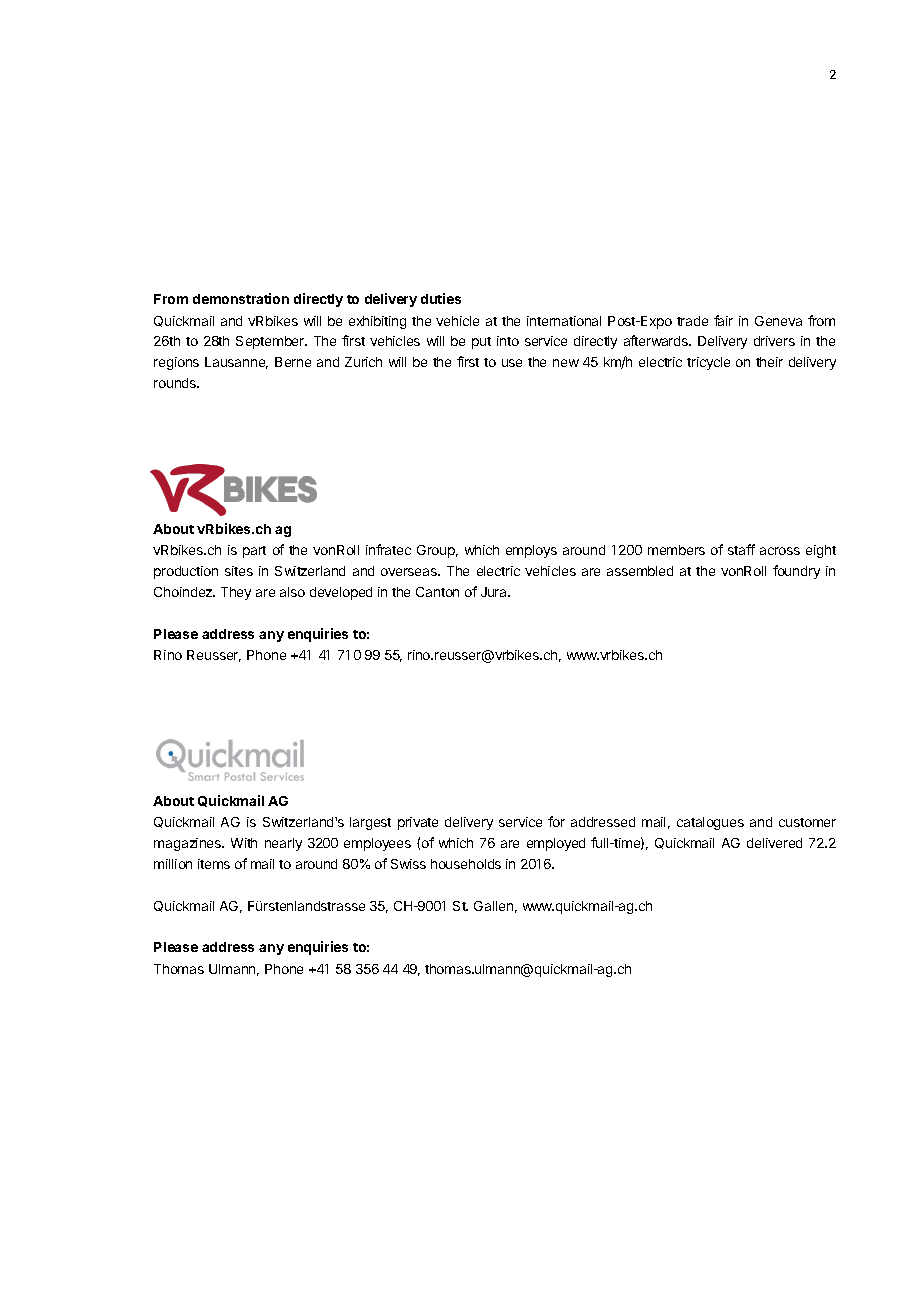 Image resolution: width=924 pixels, height=1308 pixels. Describe the element at coordinates (531, 551) in the screenshot. I see `employs` at that location.
